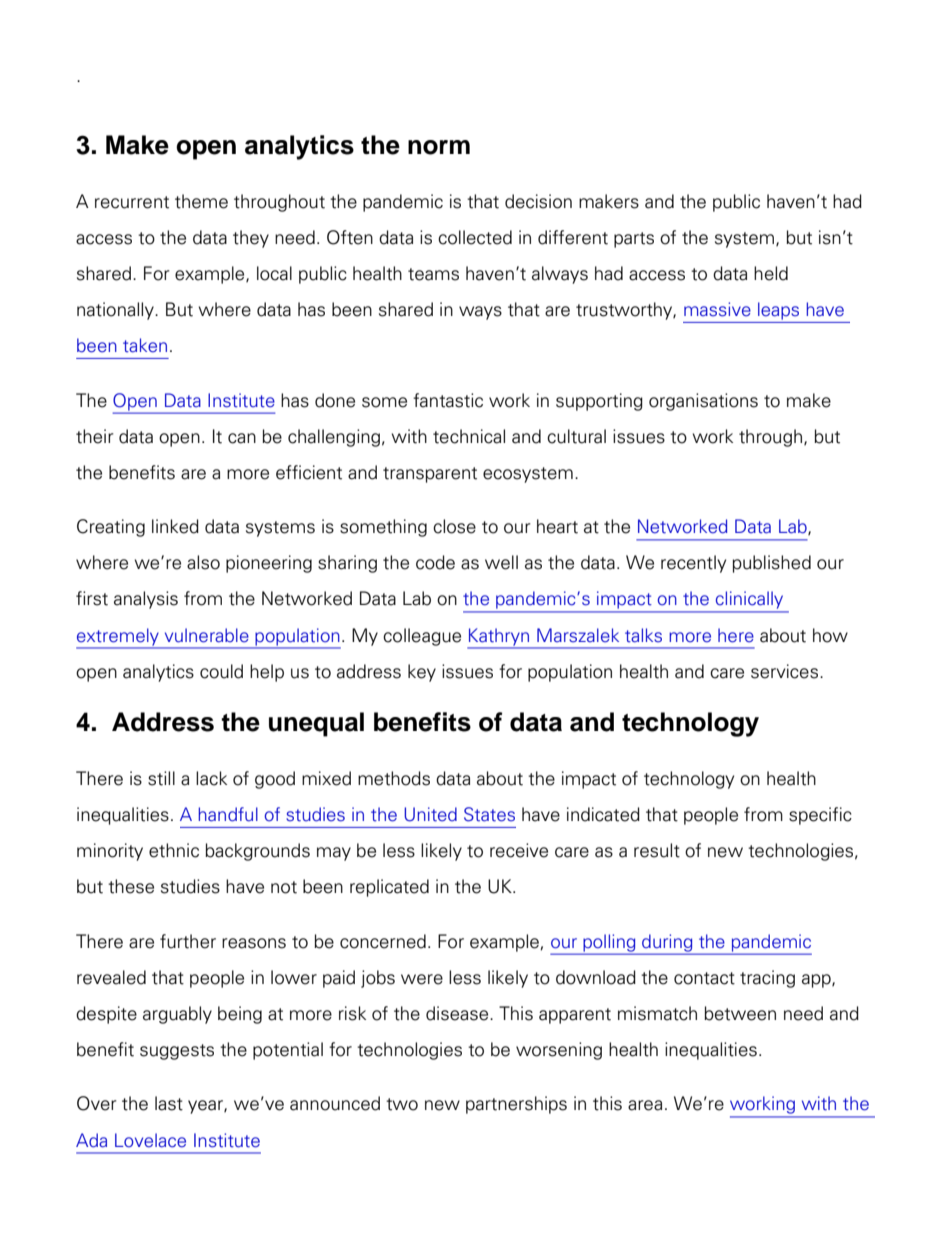 Image resolution: width=952 pixels, height=1233 pixels. What do you see at coordinates (439, 147) in the screenshot?
I see `norm` at bounding box center [439, 147].
